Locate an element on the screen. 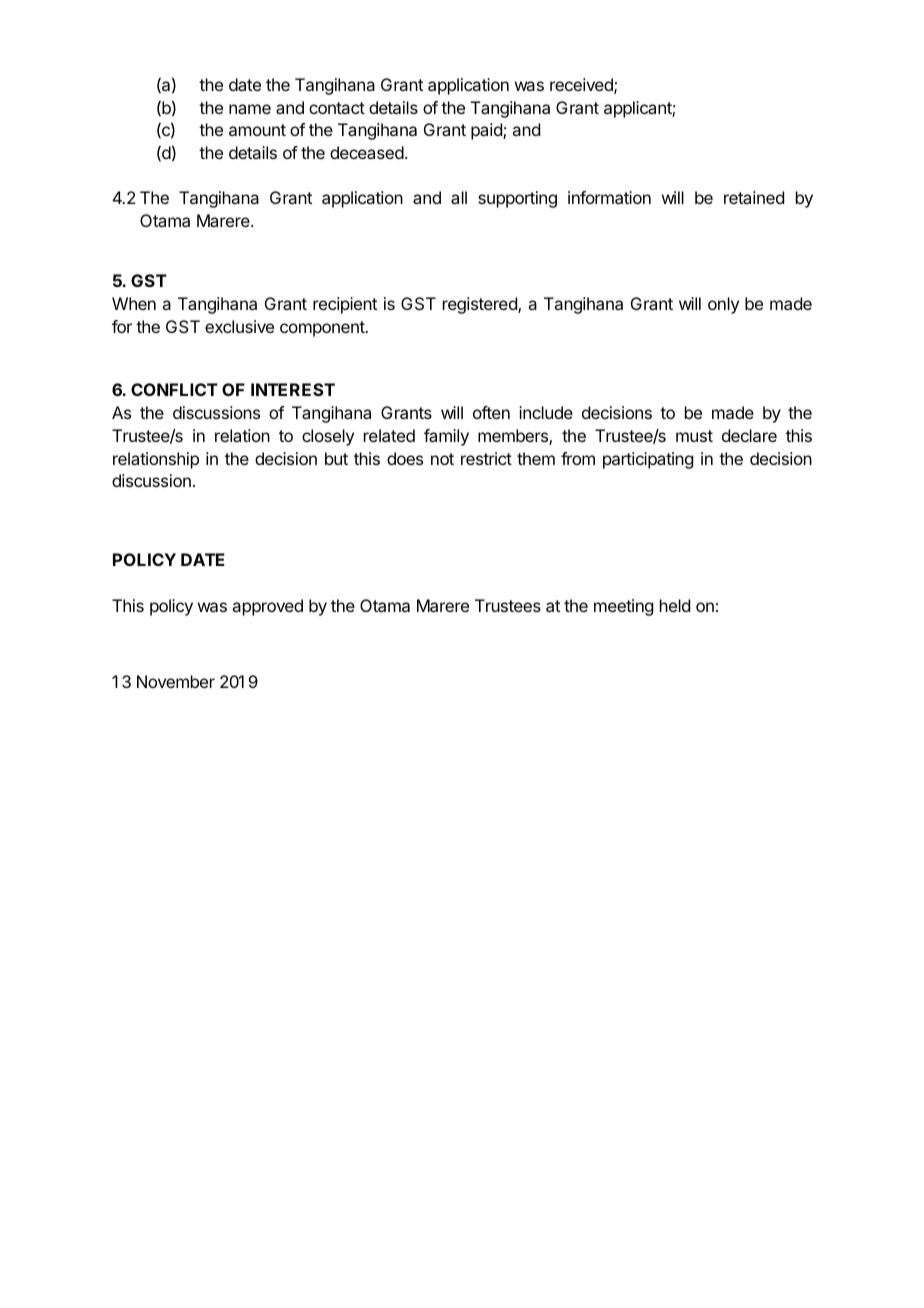 Image resolution: width=924 pixels, height=1308 pixels. information is located at coordinates (609, 197).
